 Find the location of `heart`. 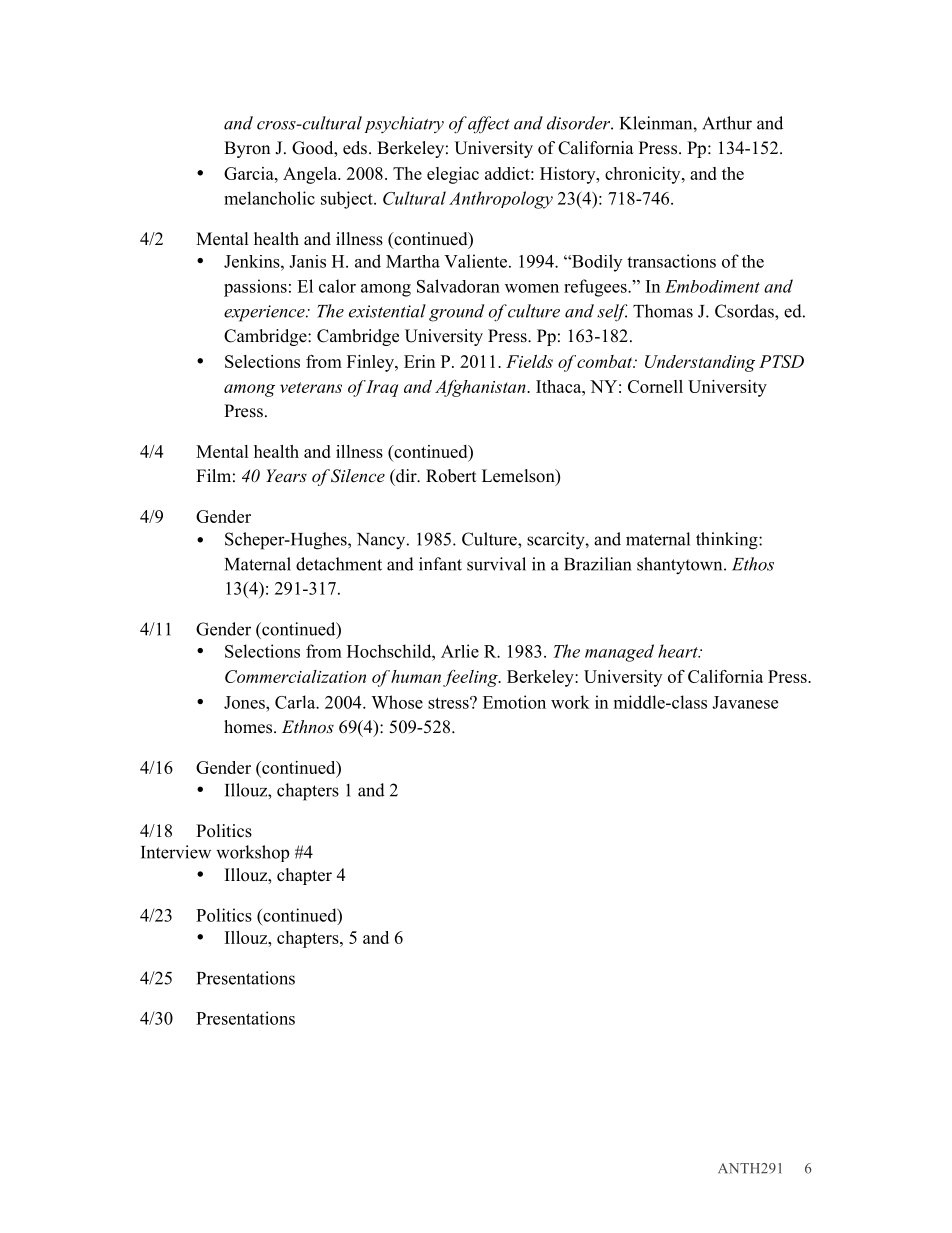

heart is located at coordinates (679, 651).
